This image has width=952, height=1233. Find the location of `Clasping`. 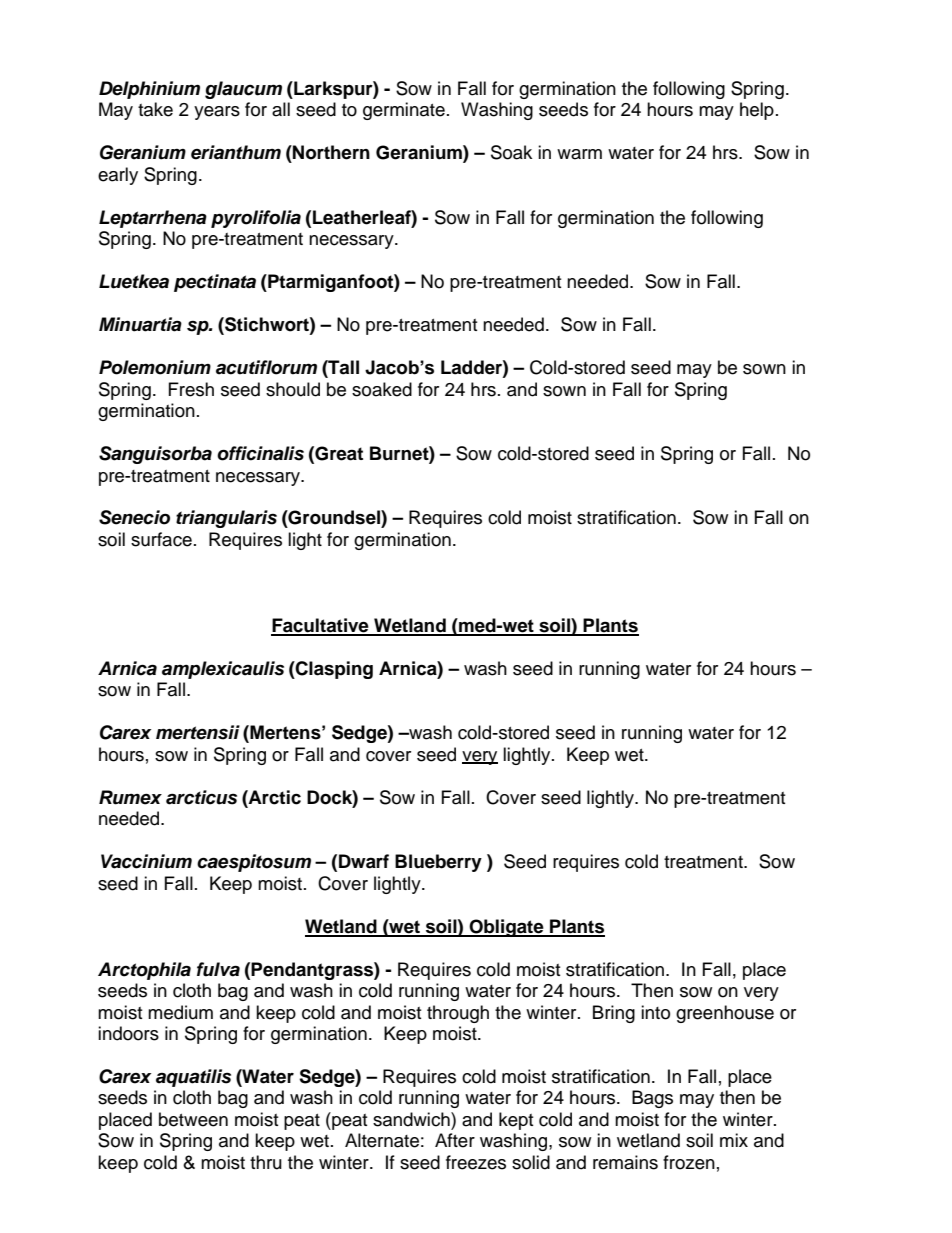

Clasping is located at coordinates (333, 670).
